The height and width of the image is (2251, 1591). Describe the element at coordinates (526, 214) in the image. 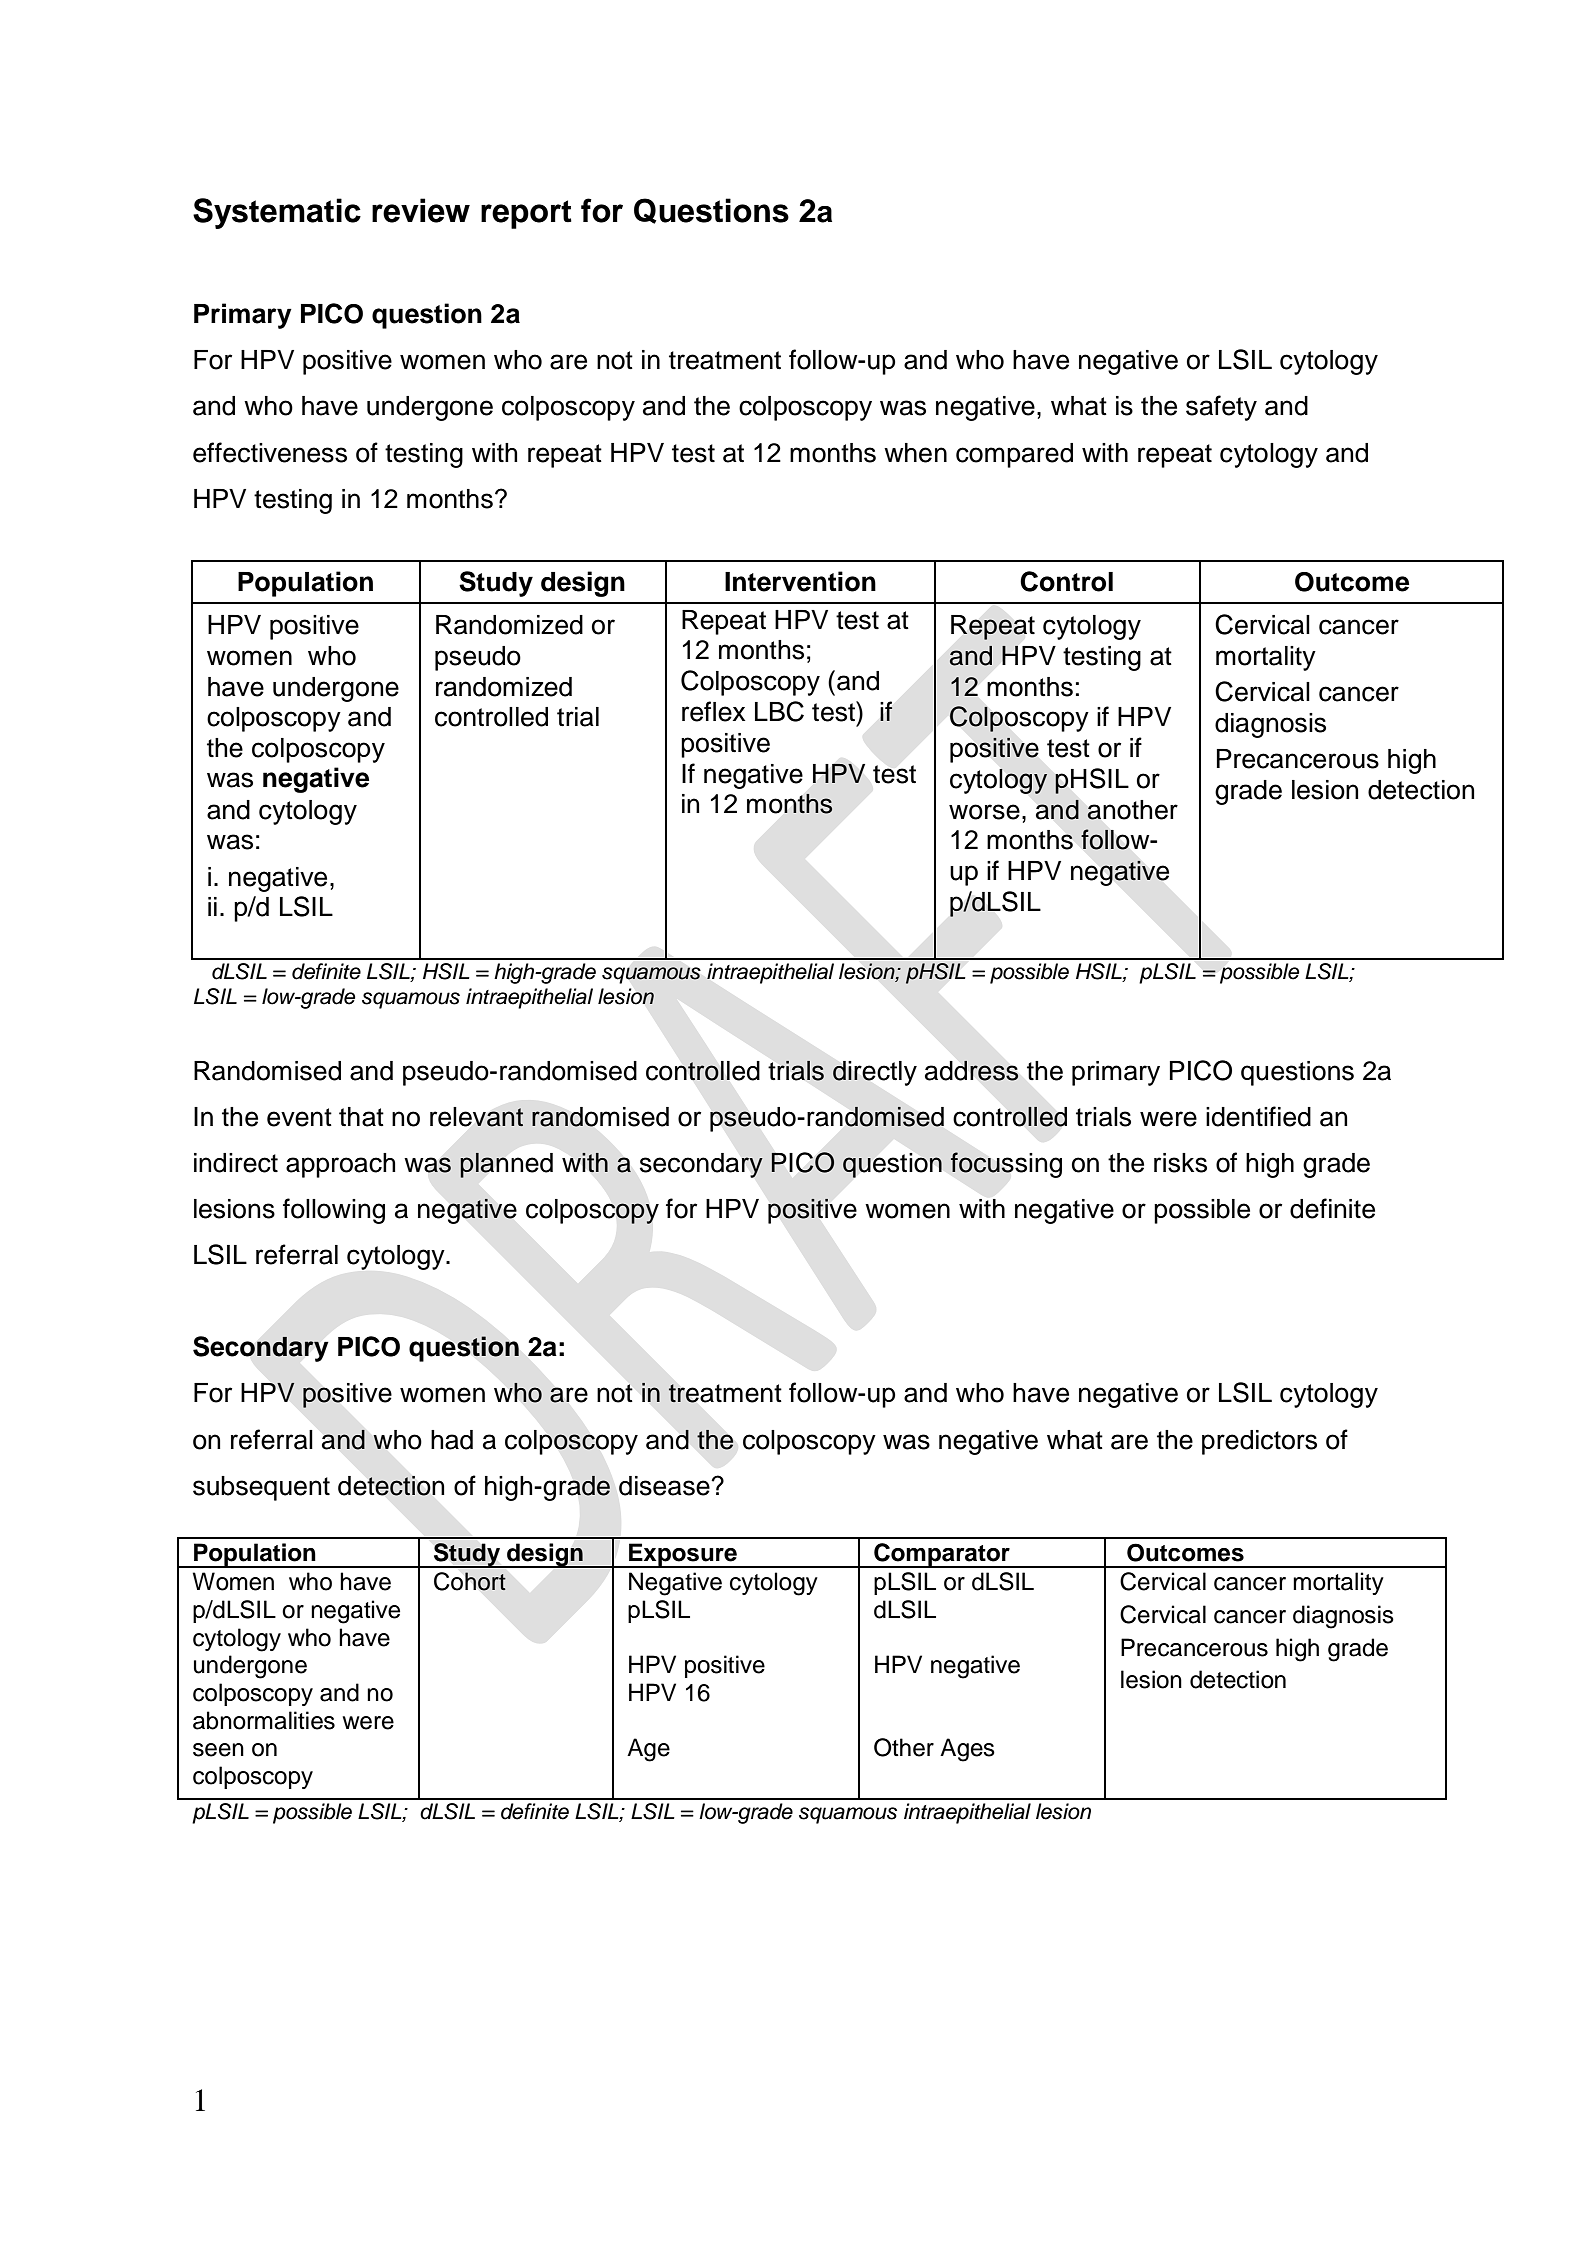

I see `report` at that location.
